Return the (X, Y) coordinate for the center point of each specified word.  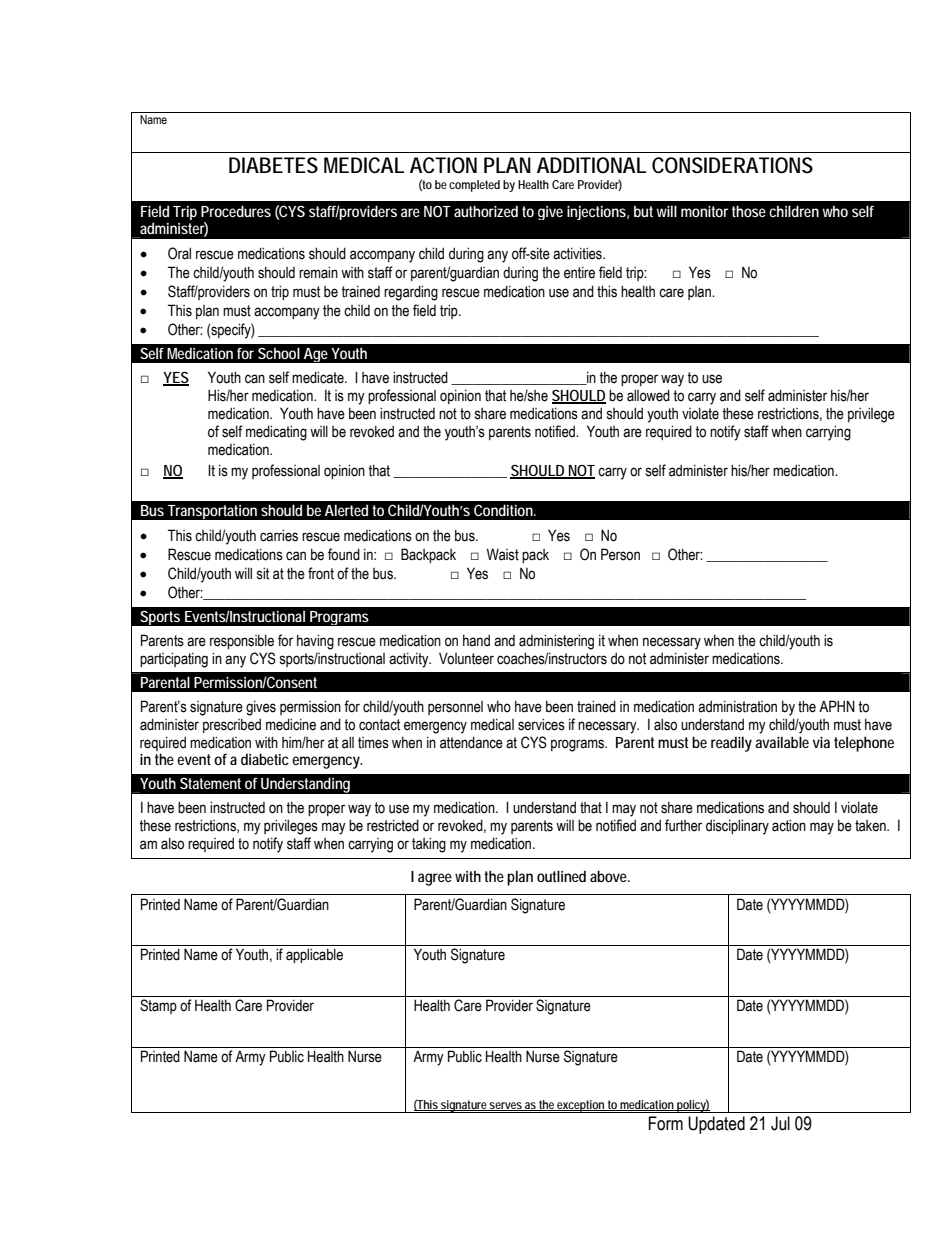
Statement (210, 783)
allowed (648, 395)
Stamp (158, 1006)
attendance (471, 742)
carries (279, 535)
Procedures (236, 211)
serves (506, 1106)
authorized (486, 211)
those (749, 211)
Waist (503, 554)
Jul (780, 1123)
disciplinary (737, 827)
